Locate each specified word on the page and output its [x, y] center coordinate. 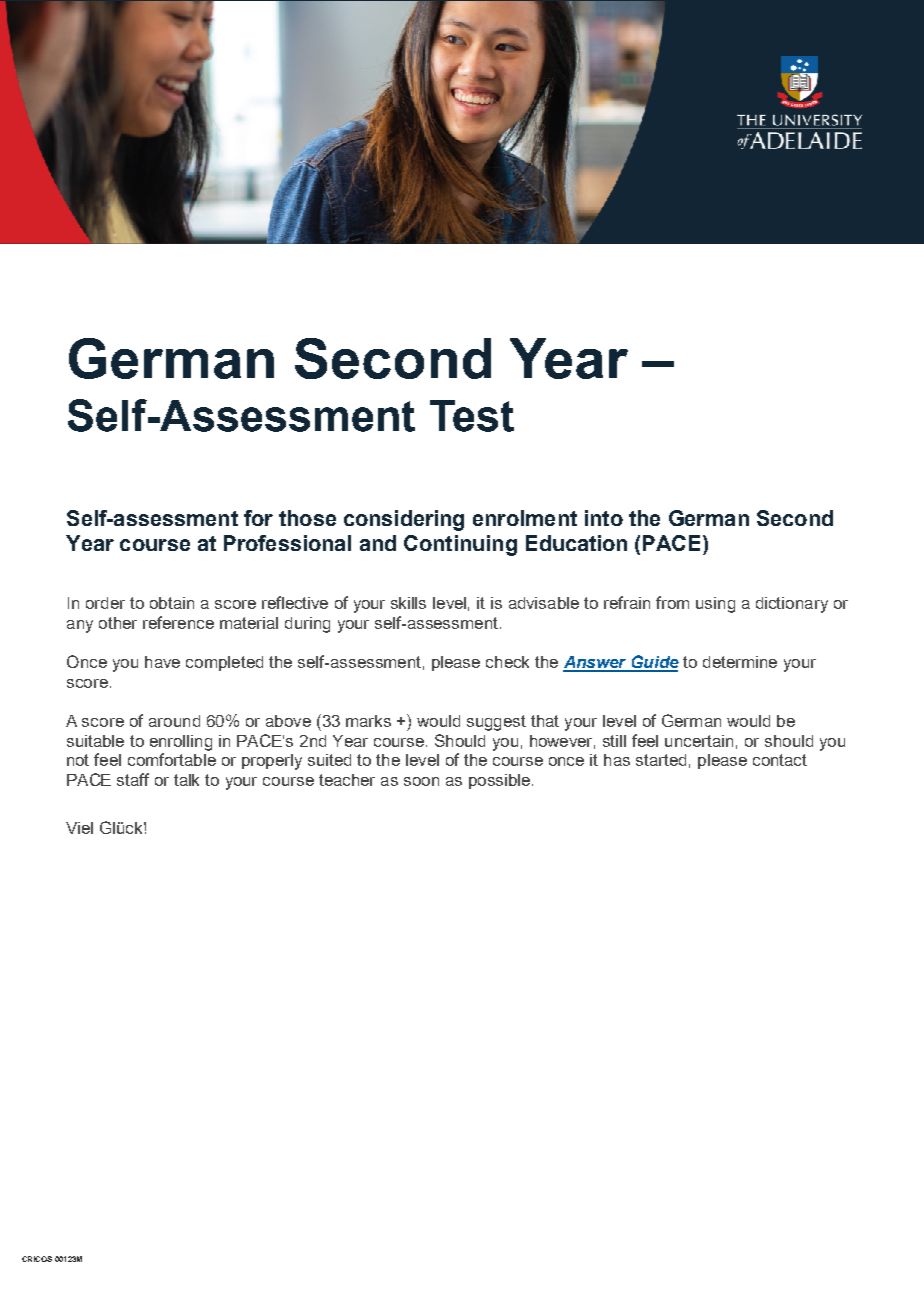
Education [576, 543]
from [672, 602]
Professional [287, 543]
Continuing [460, 545]
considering [404, 520]
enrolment [525, 518]
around [174, 721]
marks [368, 721]
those [307, 518]
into [604, 518]
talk [186, 780]
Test [472, 416]
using [715, 605]
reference [178, 622]
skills [408, 603]
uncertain [699, 741]
